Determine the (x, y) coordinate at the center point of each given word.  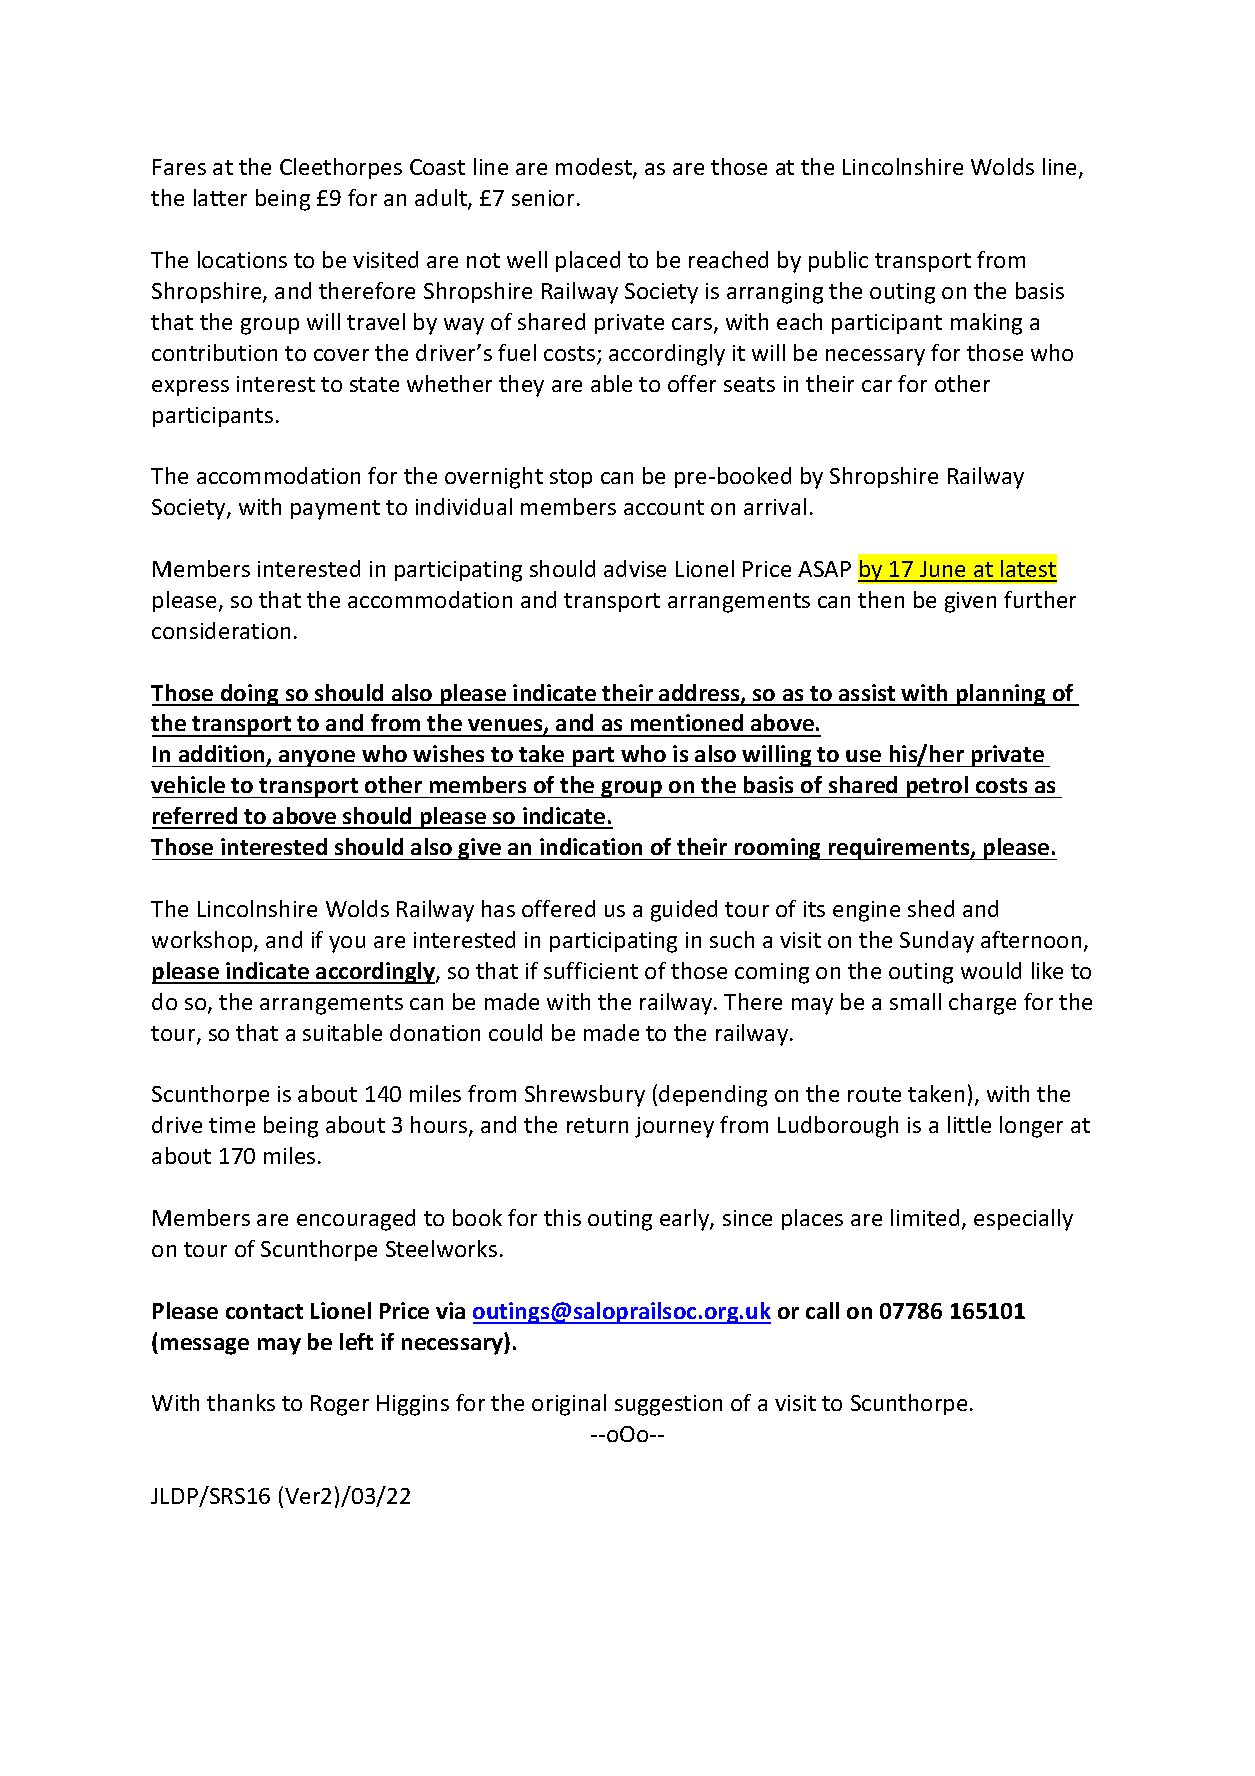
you (347, 944)
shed (931, 908)
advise (635, 568)
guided (684, 911)
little (969, 1124)
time (232, 1125)
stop (571, 478)
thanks (241, 1402)
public (838, 261)
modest (595, 168)
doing (250, 695)
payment (335, 510)
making (986, 324)
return (597, 1125)
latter (220, 197)
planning (1001, 695)
